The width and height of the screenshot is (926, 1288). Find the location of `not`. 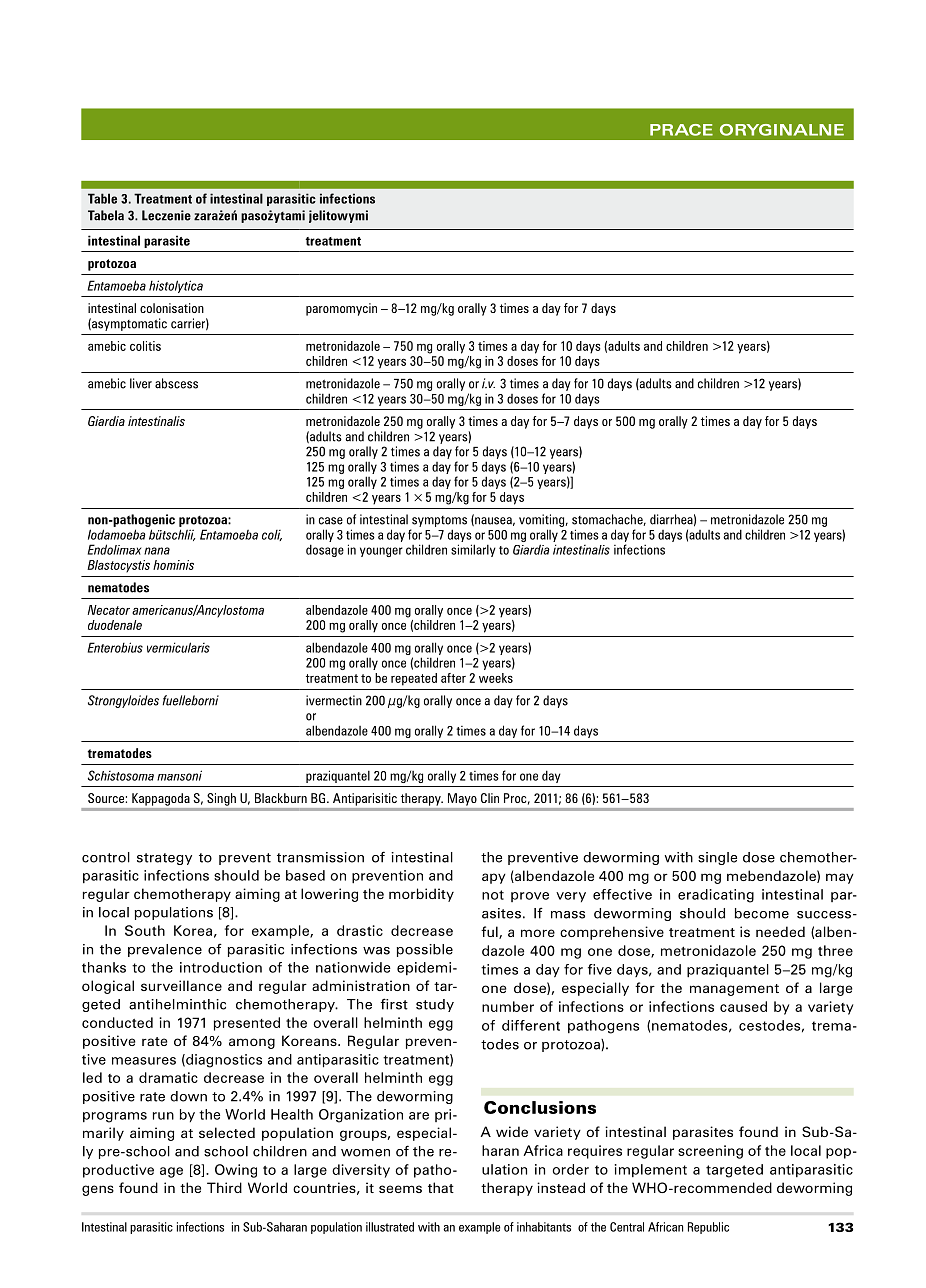

not is located at coordinates (493, 895).
